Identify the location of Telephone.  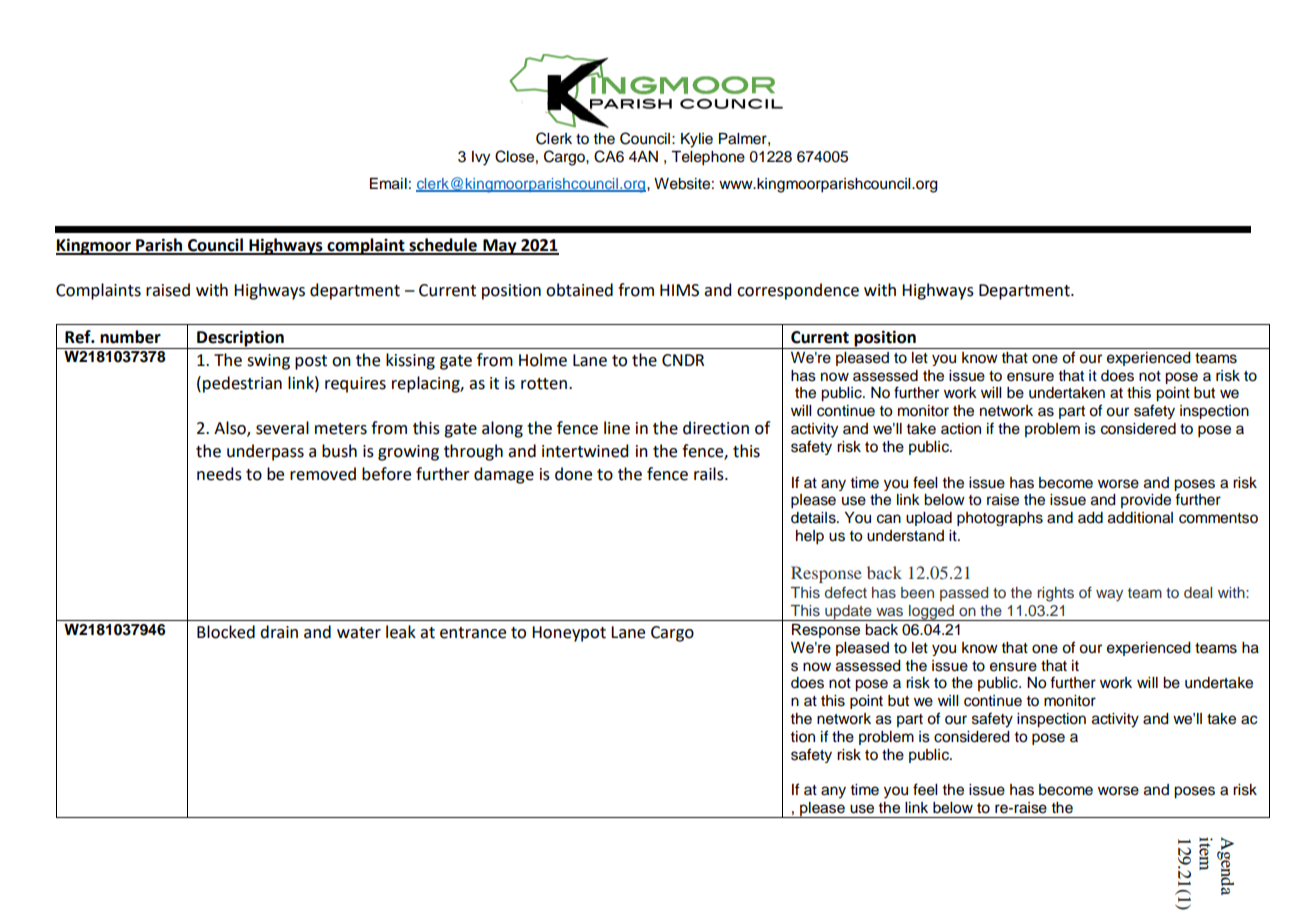
(708, 158).
